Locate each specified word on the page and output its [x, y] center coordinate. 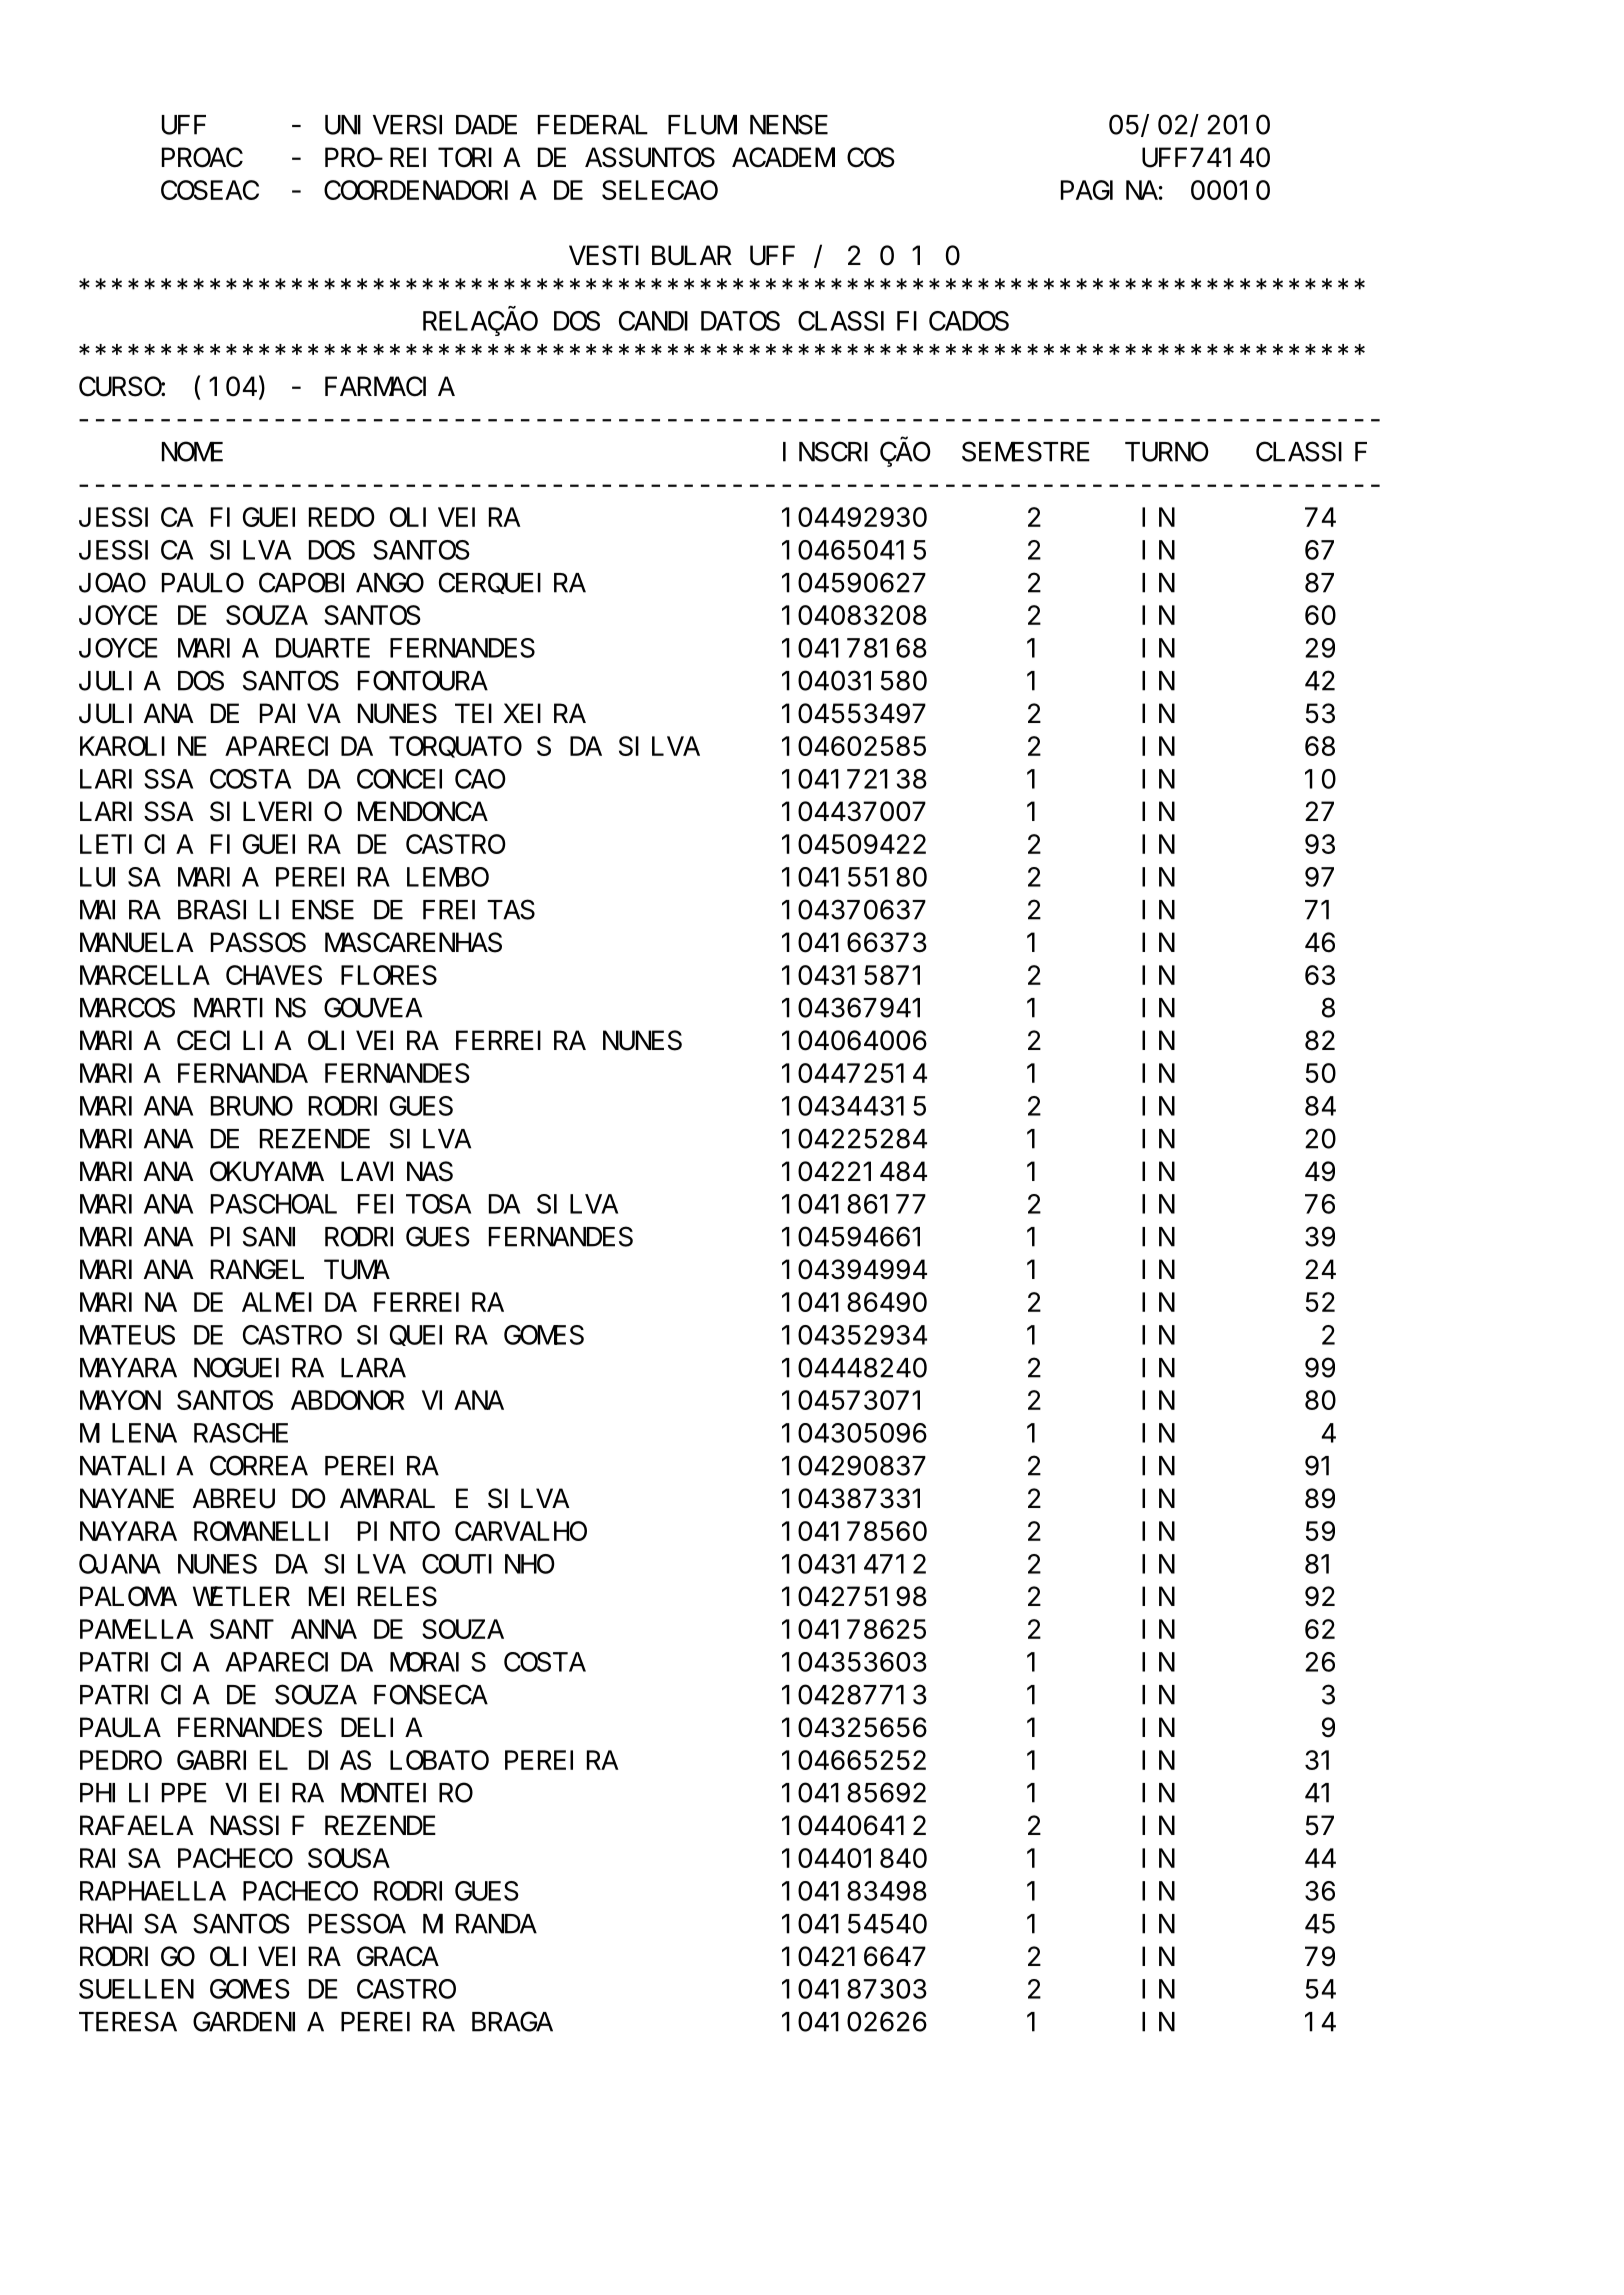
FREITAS [479, 910]
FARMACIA [390, 387]
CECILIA [234, 1041]
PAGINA [1109, 191]
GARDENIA [258, 2022]
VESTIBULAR [650, 256]
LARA [373, 1369]
